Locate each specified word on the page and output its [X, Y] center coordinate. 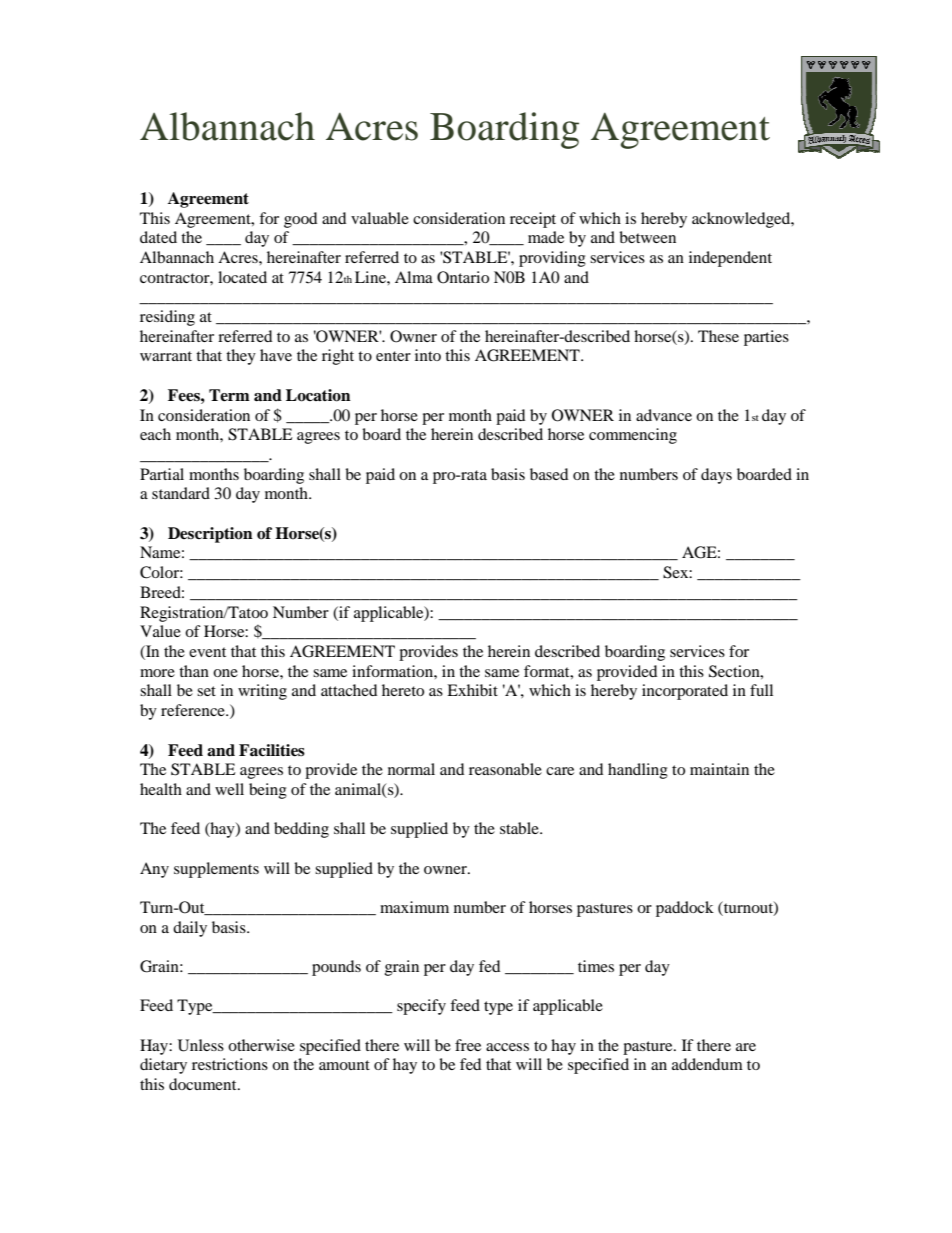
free [468, 1045]
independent [730, 259]
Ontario [463, 277]
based [549, 474]
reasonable [505, 769]
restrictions [230, 1064]
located [242, 277]
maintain [719, 769]
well [229, 789]
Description [210, 535]
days [716, 476]
